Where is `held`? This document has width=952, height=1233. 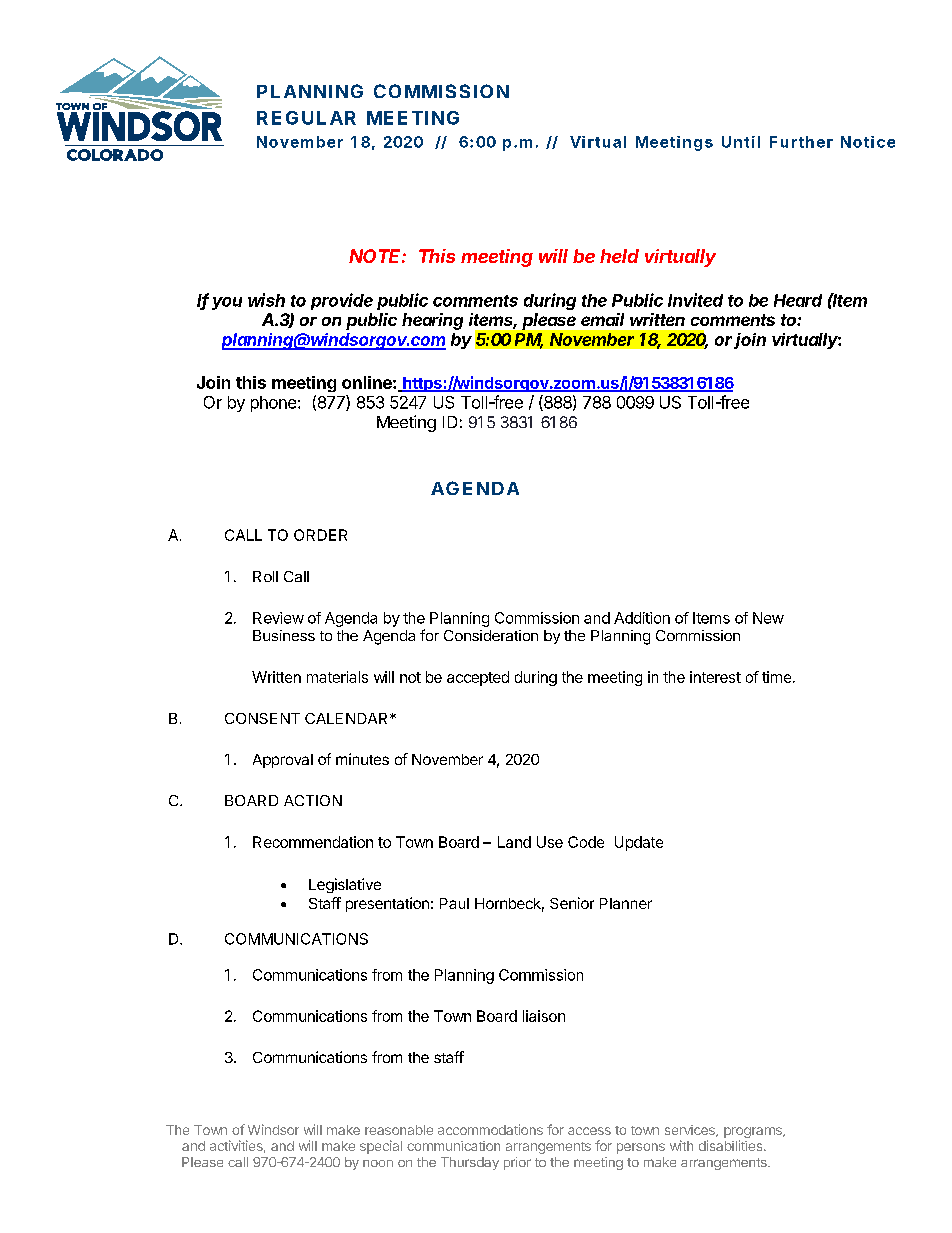 held is located at coordinates (619, 256).
